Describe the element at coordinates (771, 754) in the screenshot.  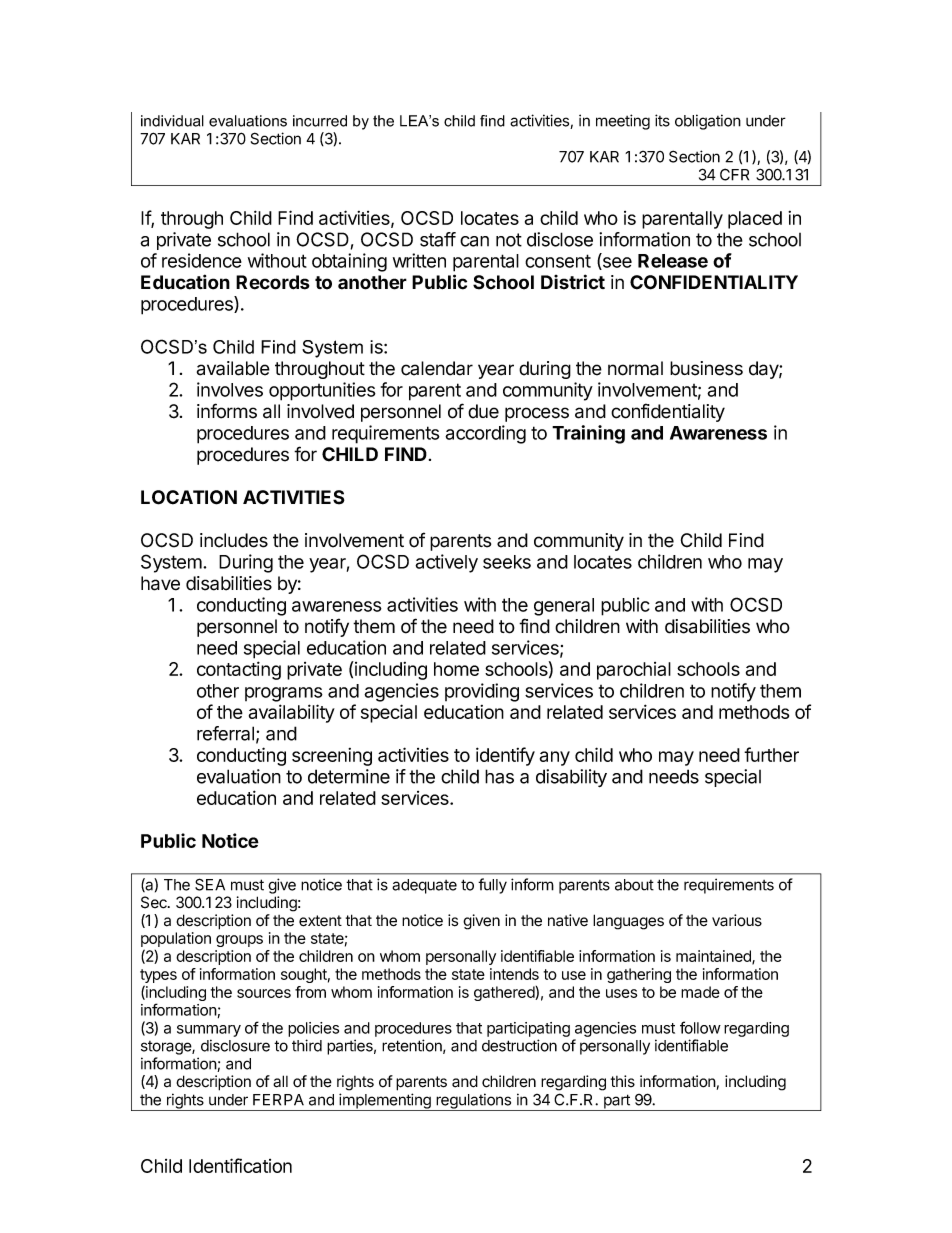
I see `further` at that location.
